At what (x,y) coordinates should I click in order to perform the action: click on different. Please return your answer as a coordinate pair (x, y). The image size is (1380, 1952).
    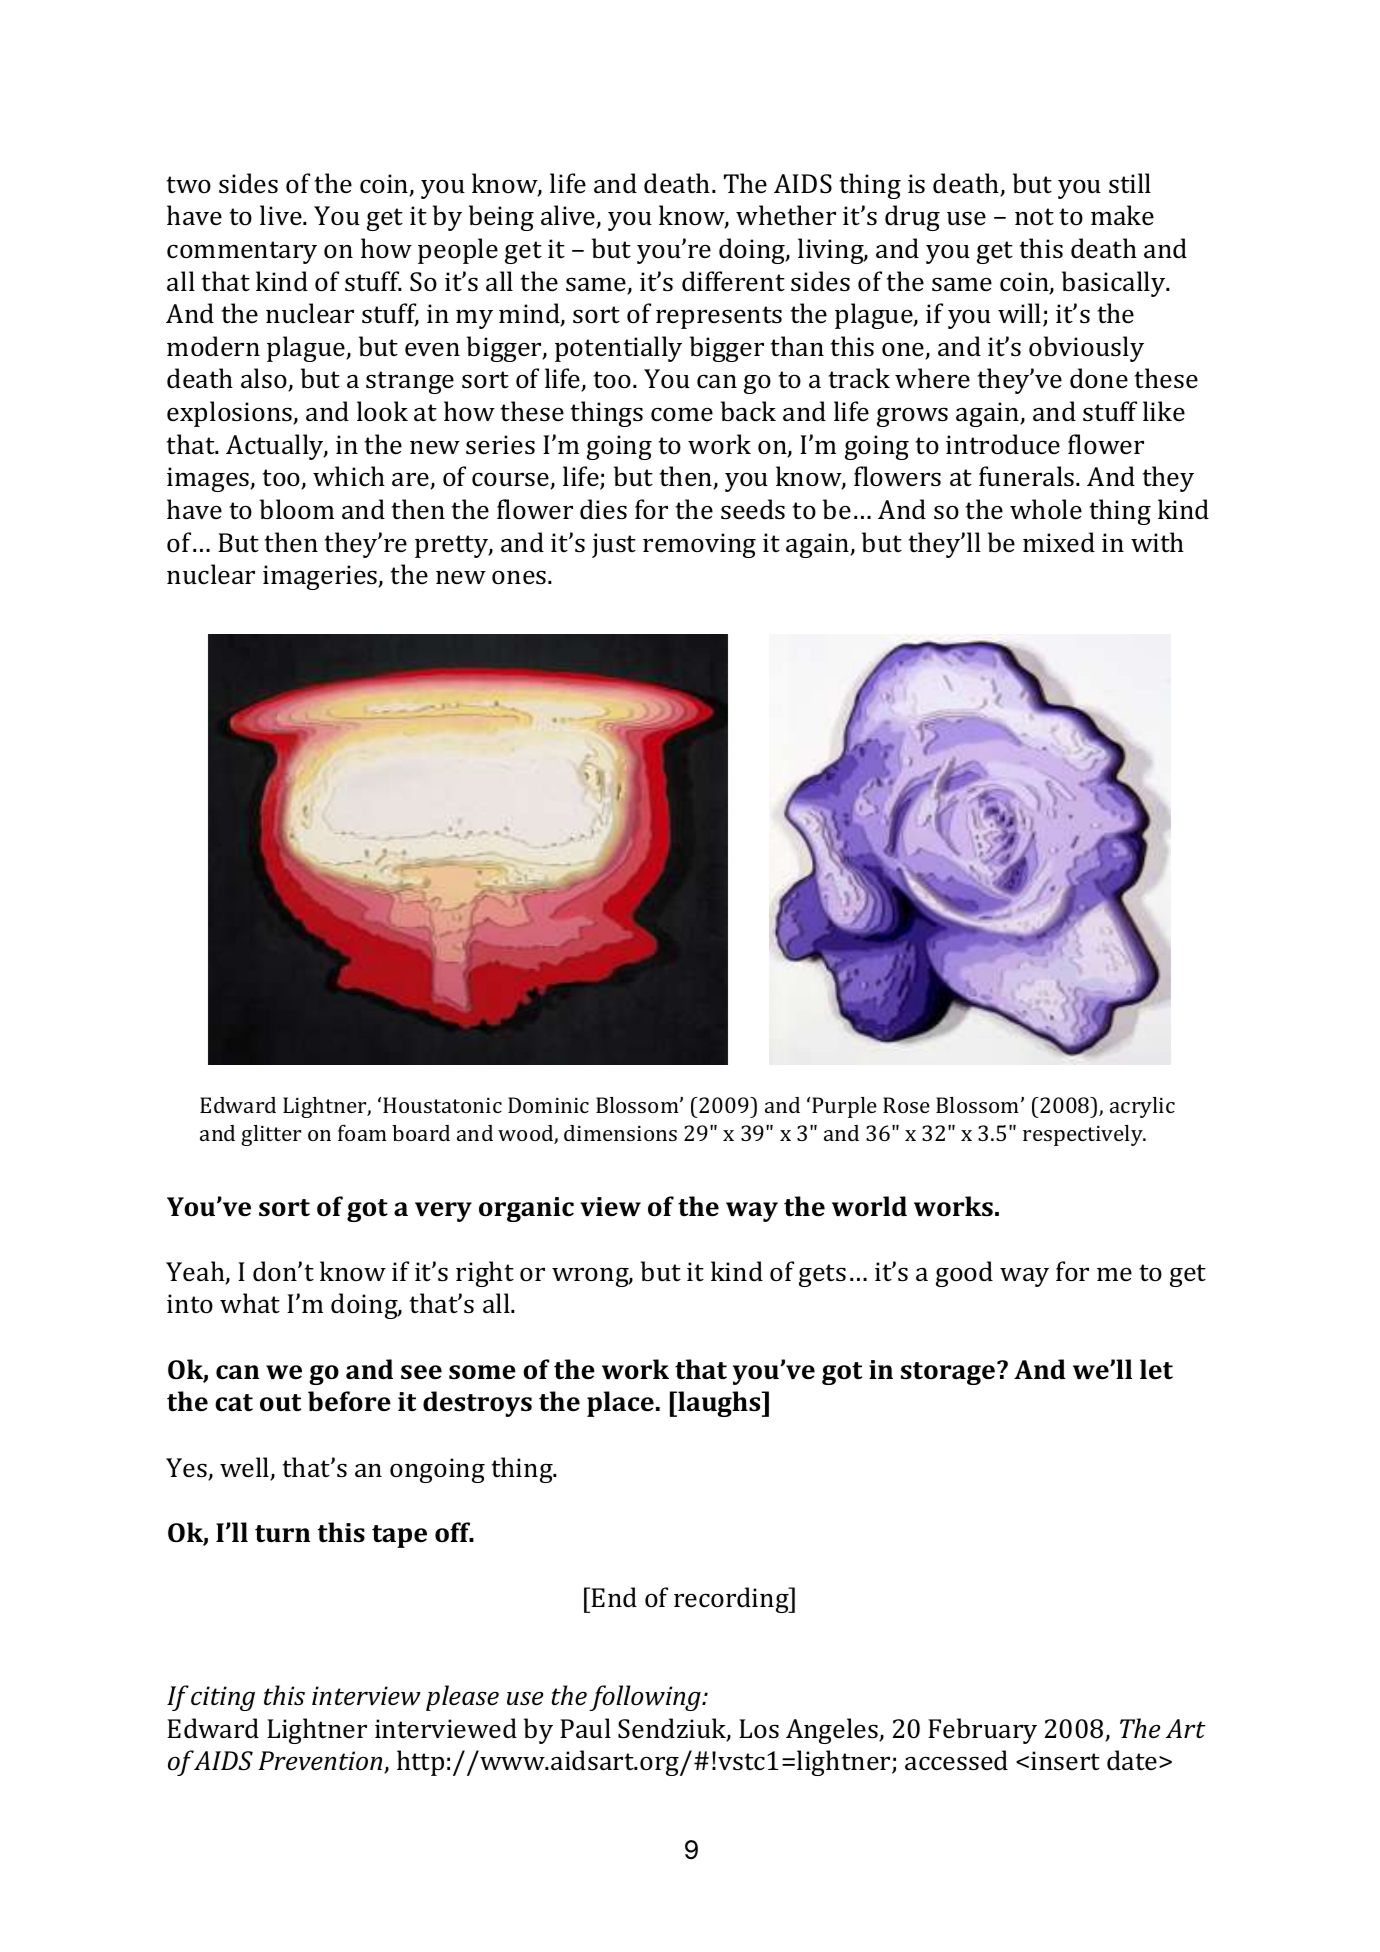
    Looking at the image, I should click on (733, 281).
